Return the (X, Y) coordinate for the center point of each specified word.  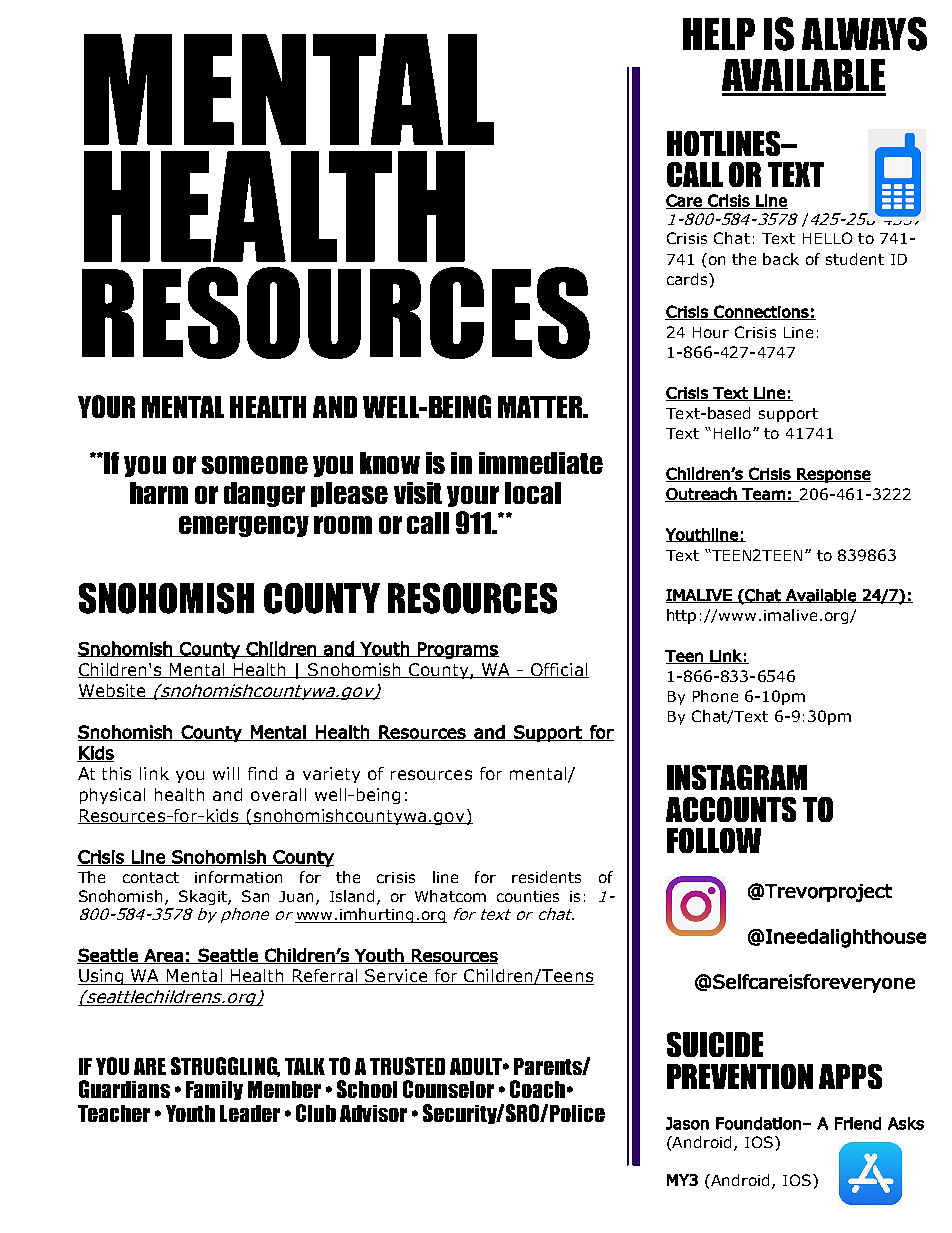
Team (763, 495)
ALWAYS (864, 34)
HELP (719, 34)
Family (214, 1090)
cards (687, 279)
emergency (244, 526)
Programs (457, 650)
